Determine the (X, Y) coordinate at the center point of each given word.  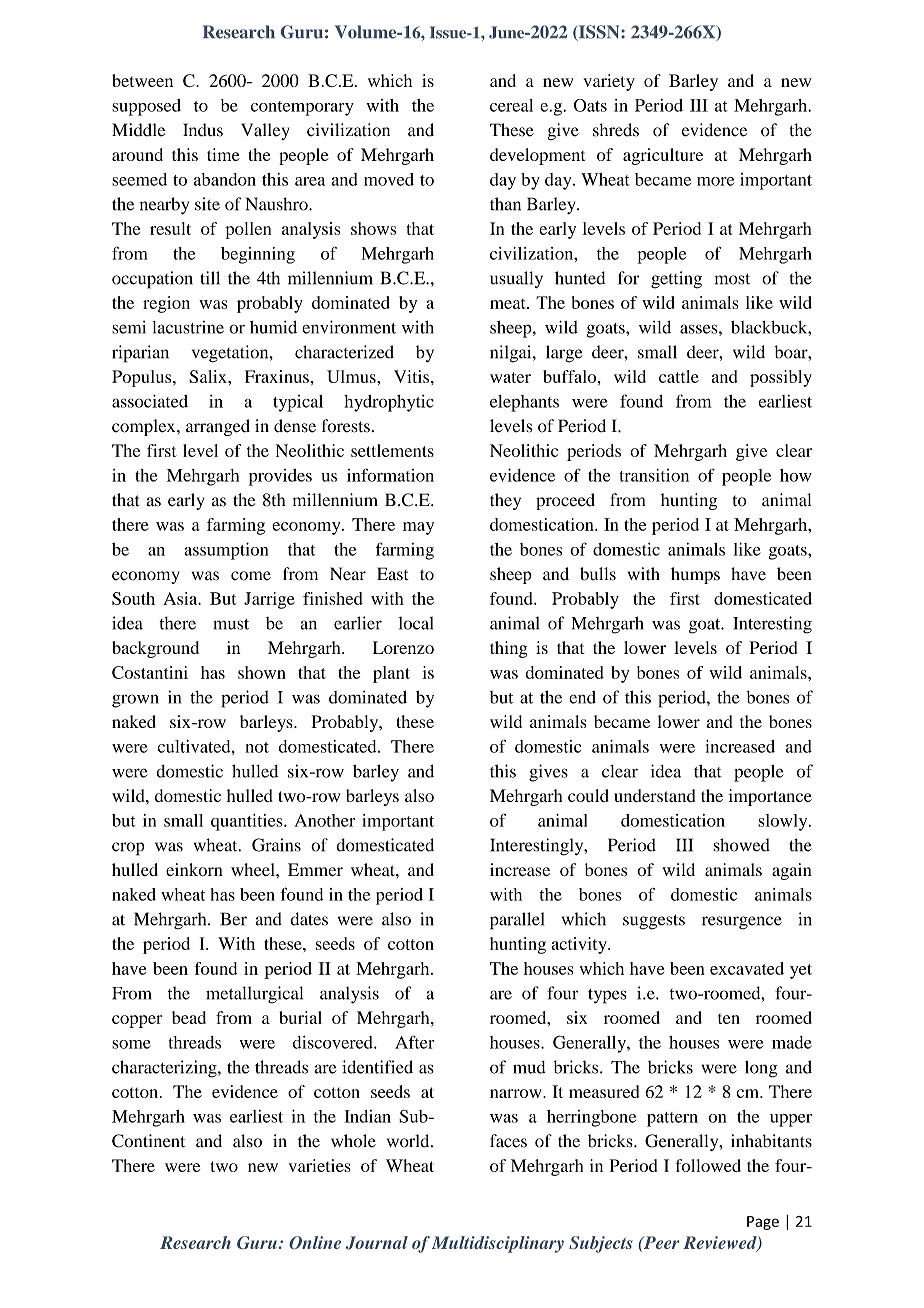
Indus (203, 130)
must (231, 624)
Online (315, 1242)
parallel (517, 921)
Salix (209, 376)
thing (508, 649)
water (510, 377)
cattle (679, 376)
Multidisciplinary (498, 1244)
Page (763, 1223)
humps (695, 575)
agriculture (663, 156)
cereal (511, 105)
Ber (234, 919)
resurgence (742, 923)
